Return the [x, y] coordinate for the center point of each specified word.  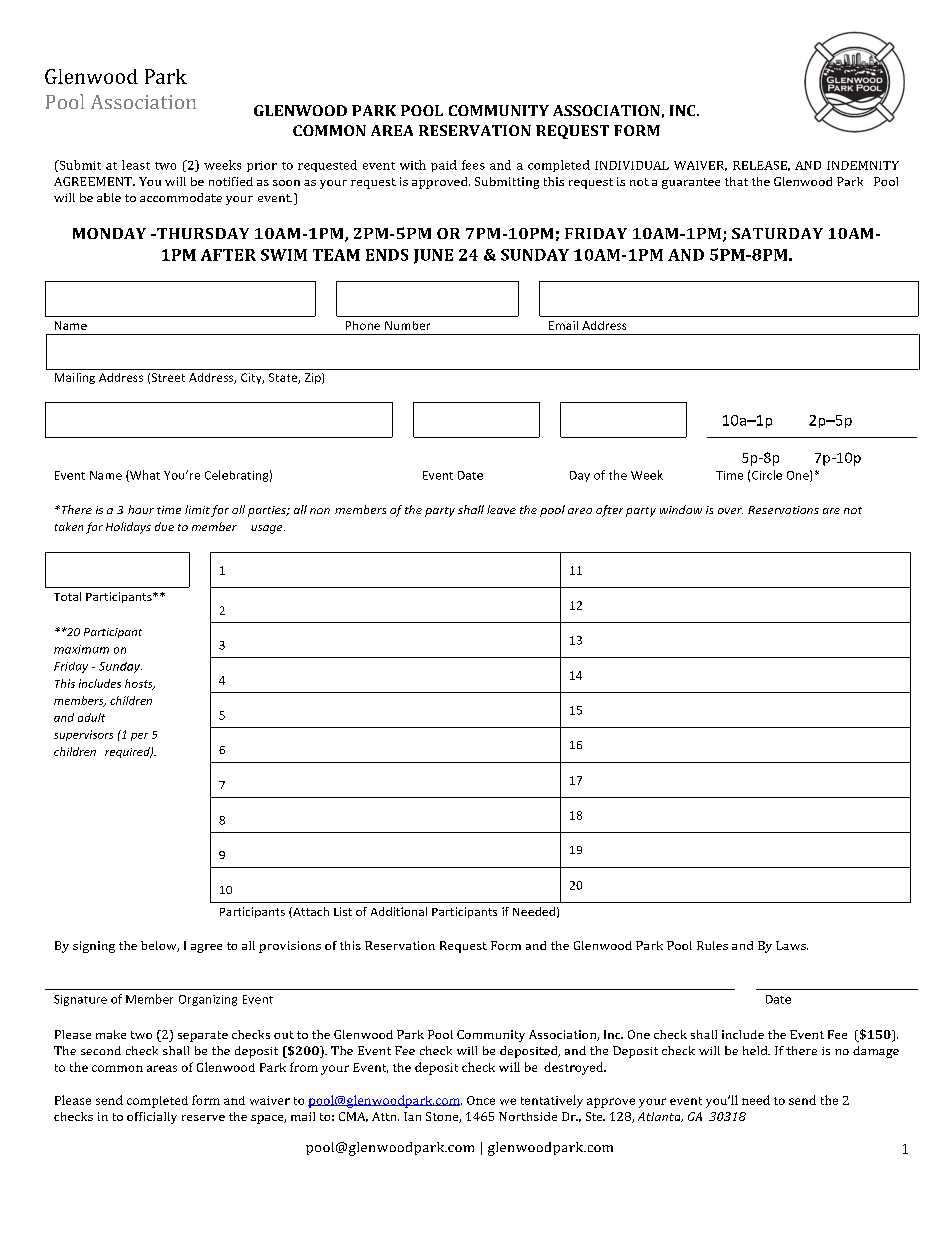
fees [473, 165]
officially [152, 1118]
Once [481, 1100]
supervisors [83, 735]
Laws [792, 945]
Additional [399, 911]
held [756, 1050]
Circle [767, 475]
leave [501, 509]
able [109, 197]
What [144, 476]
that [736, 181]
